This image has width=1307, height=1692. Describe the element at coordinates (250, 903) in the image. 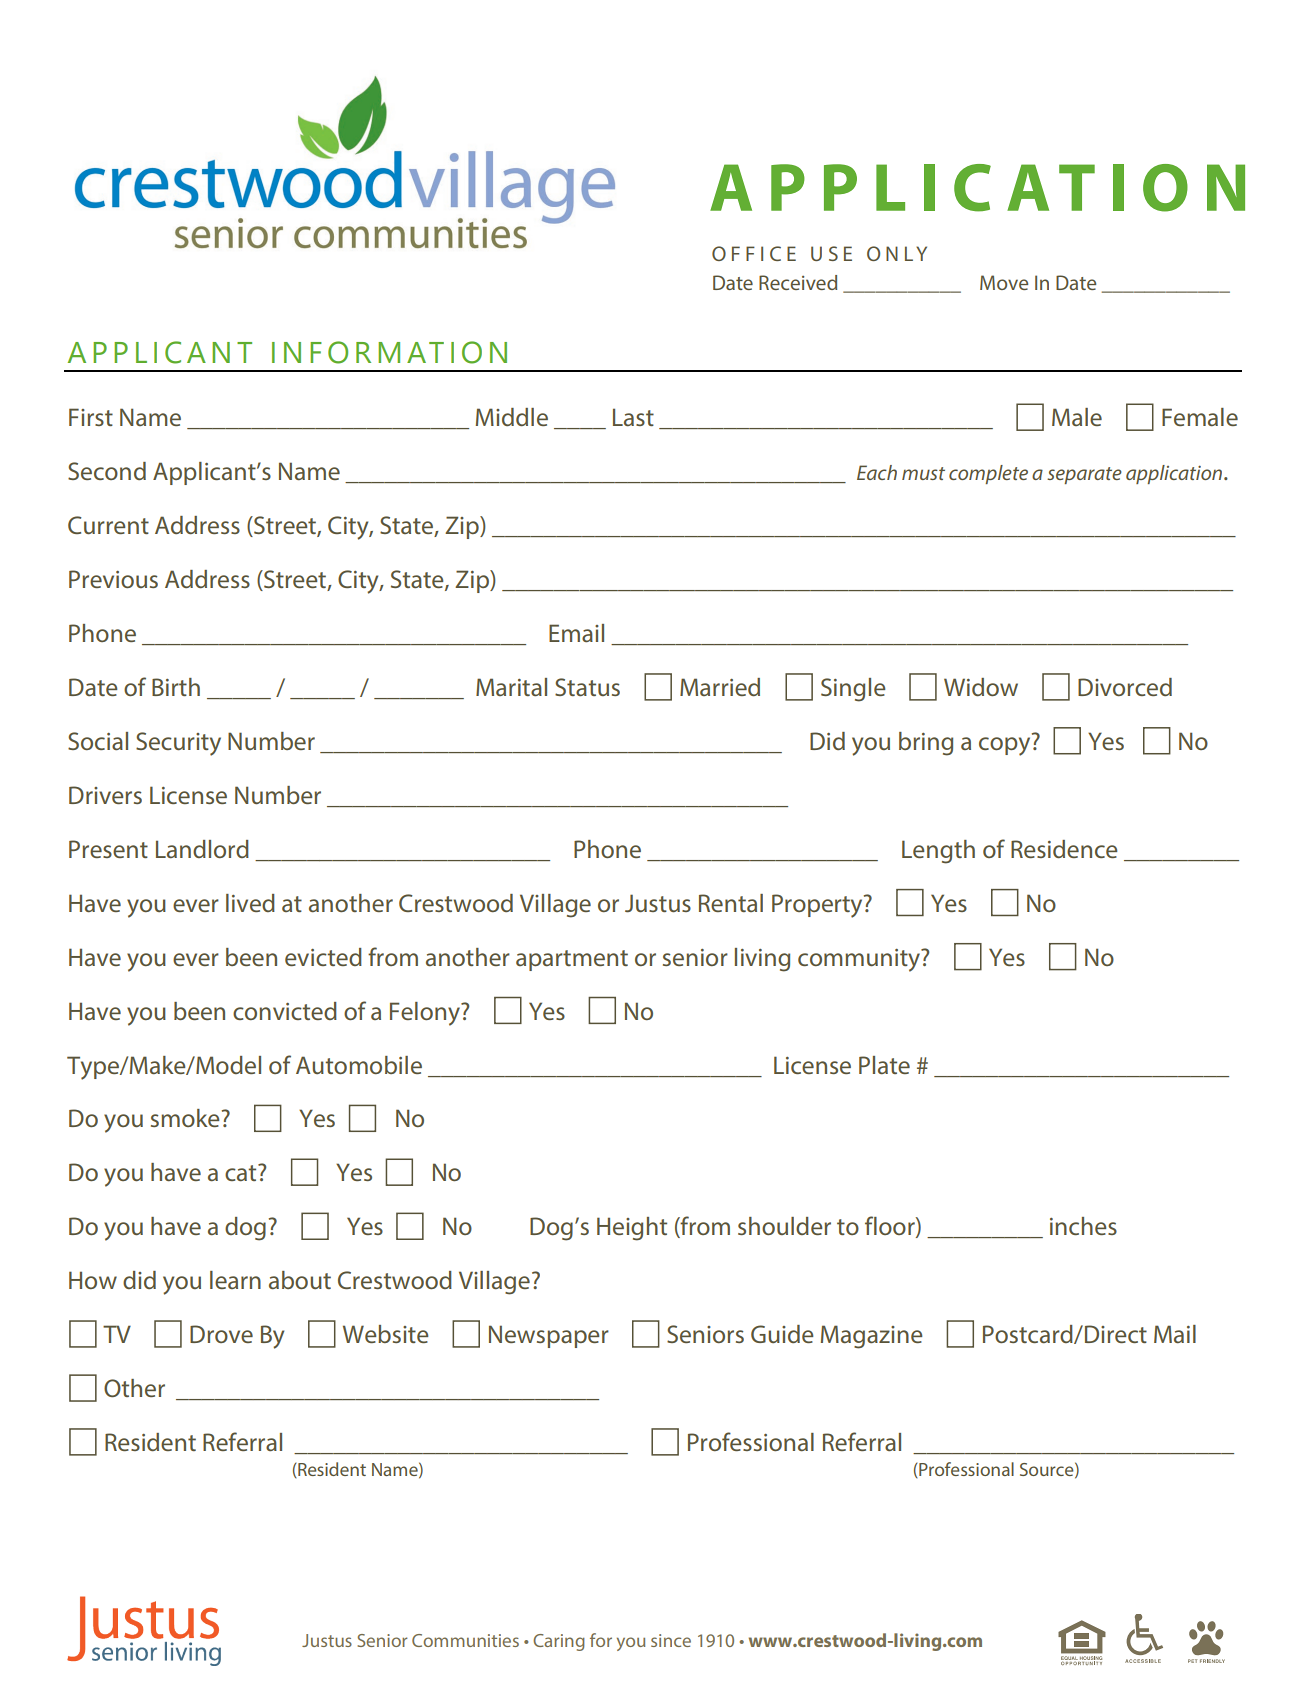

I see `lived` at that location.
